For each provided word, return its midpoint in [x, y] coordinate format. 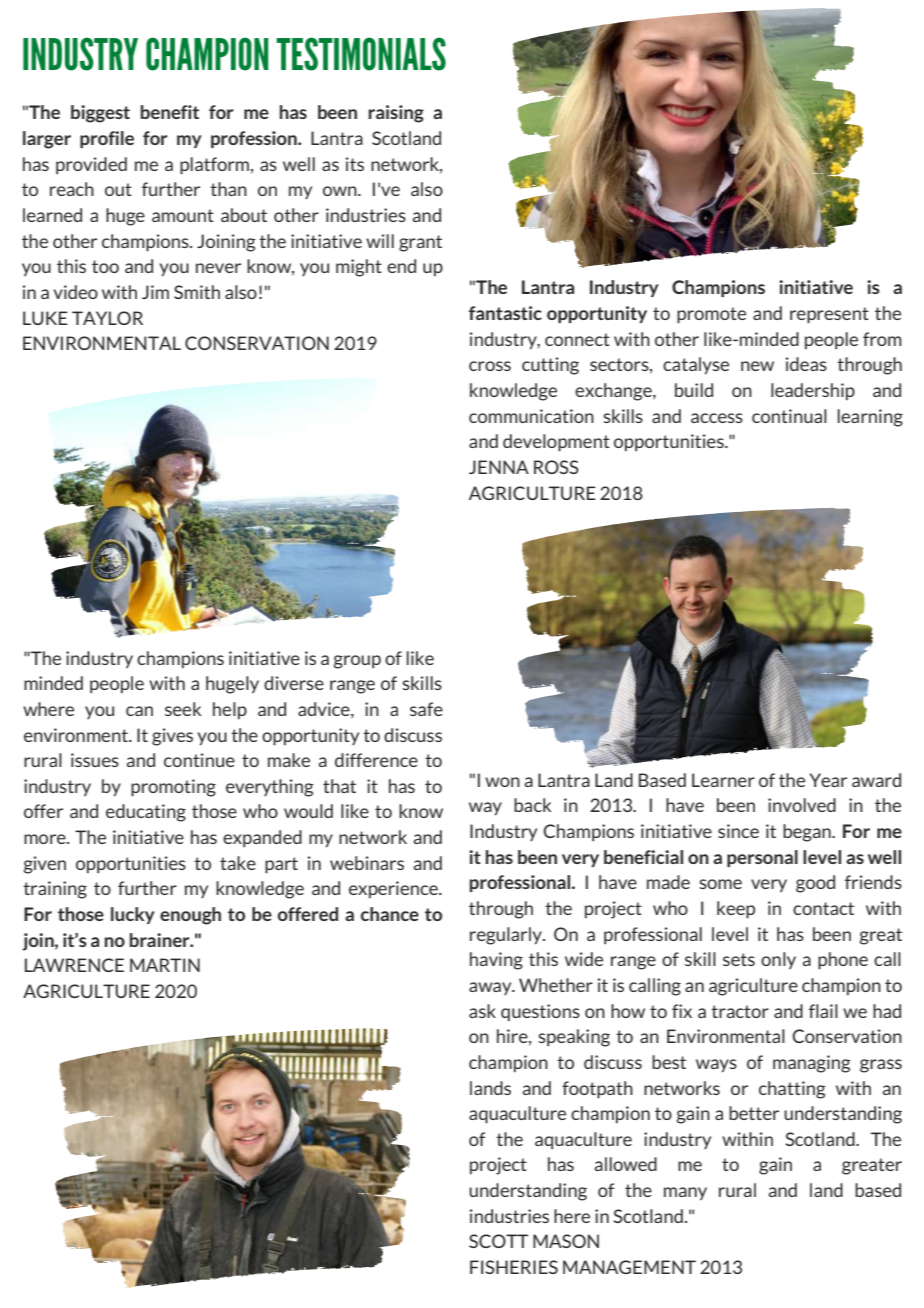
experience [394, 889]
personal [762, 858]
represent [829, 315]
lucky [133, 915]
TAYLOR [107, 318]
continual [789, 416]
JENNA [499, 467]
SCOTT [498, 1241]
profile [107, 139]
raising [396, 114]
